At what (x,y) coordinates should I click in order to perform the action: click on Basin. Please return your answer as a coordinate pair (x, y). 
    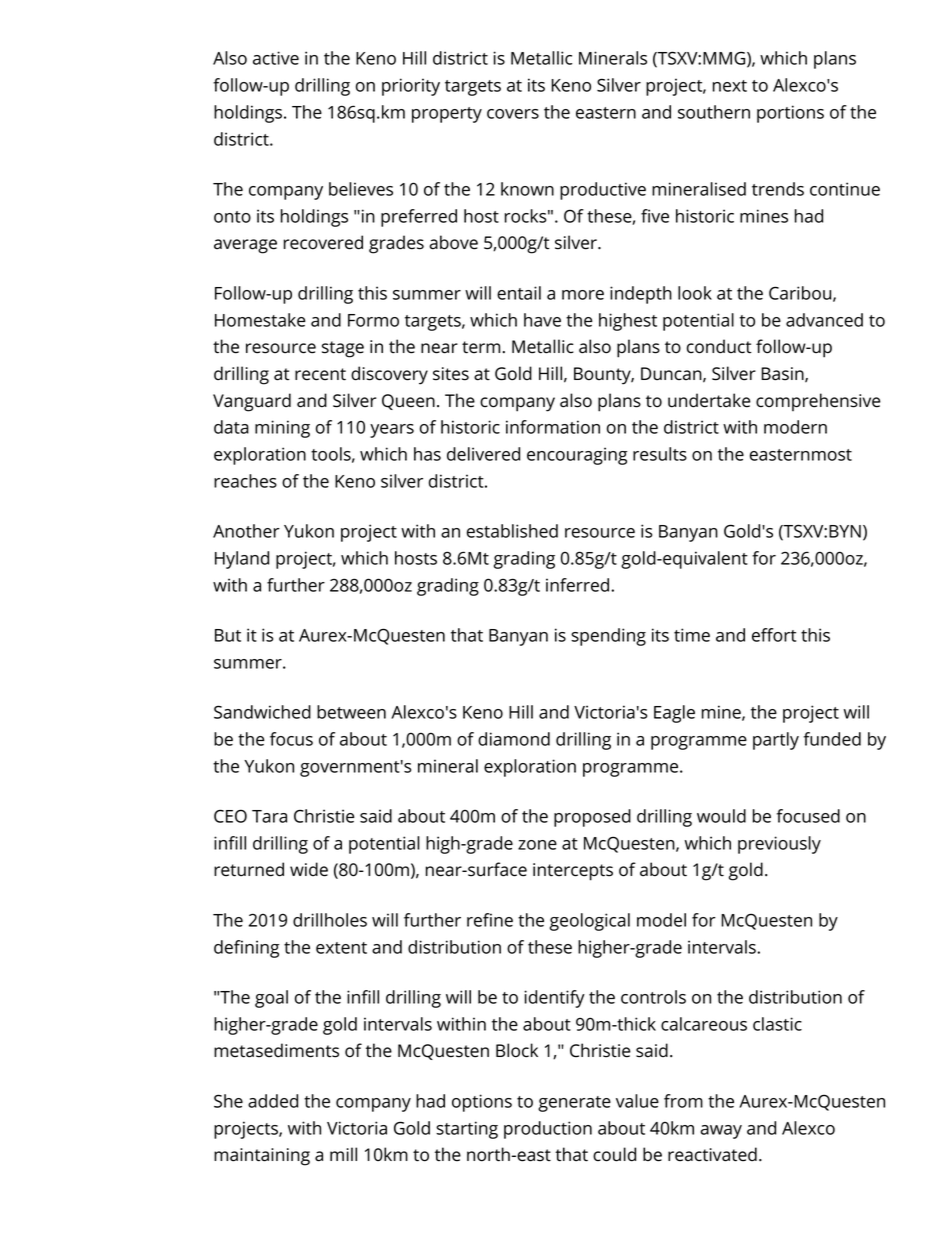
    Looking at the image, I should click on (782, 374).
